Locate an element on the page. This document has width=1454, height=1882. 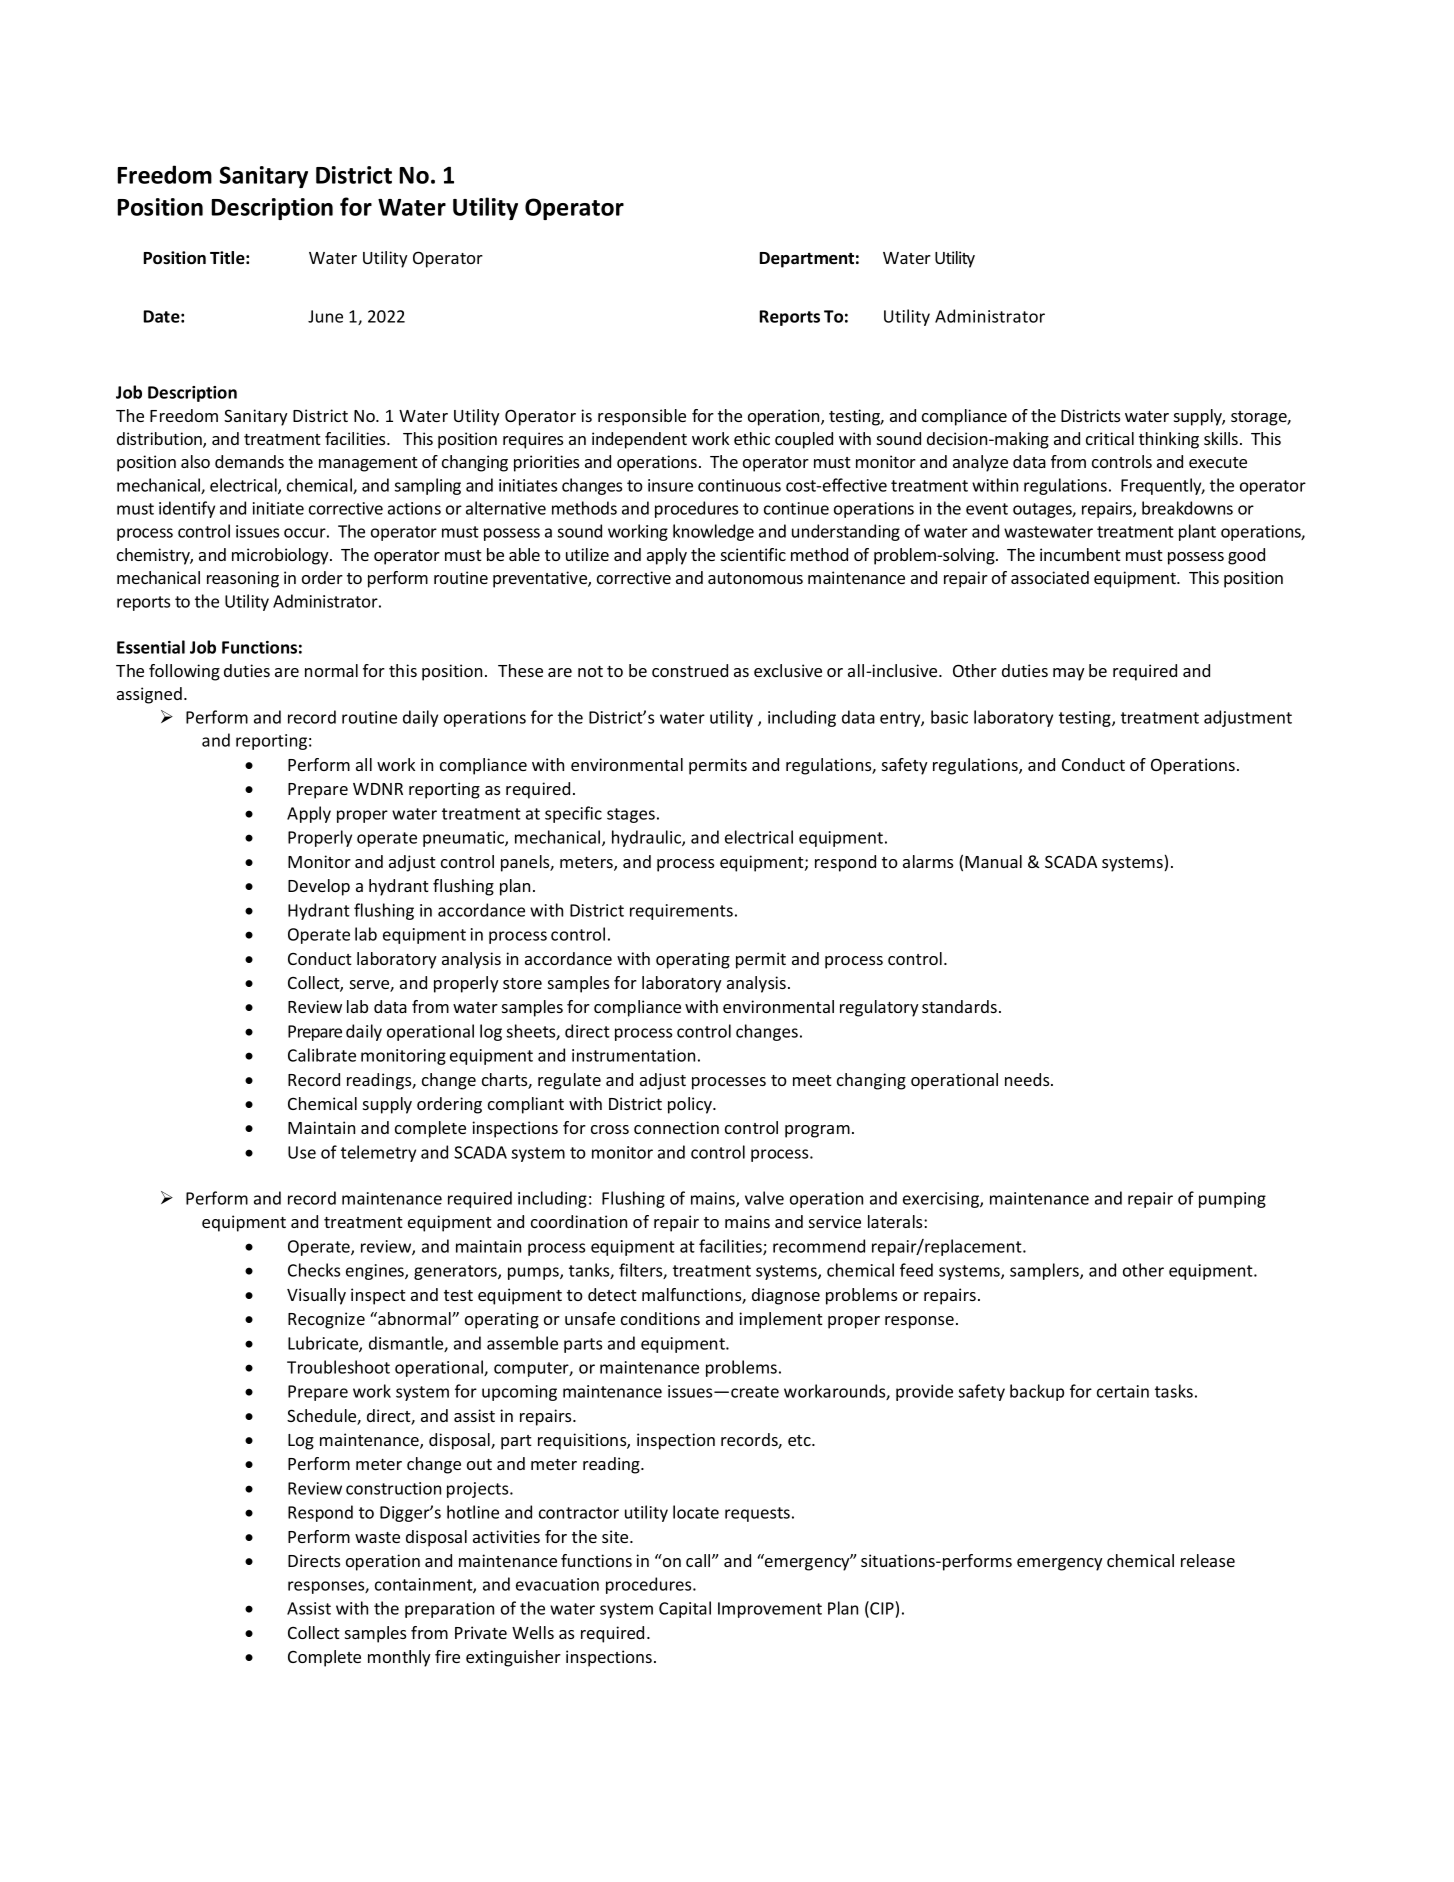
Capital is located at coordinates (685, 1609).
